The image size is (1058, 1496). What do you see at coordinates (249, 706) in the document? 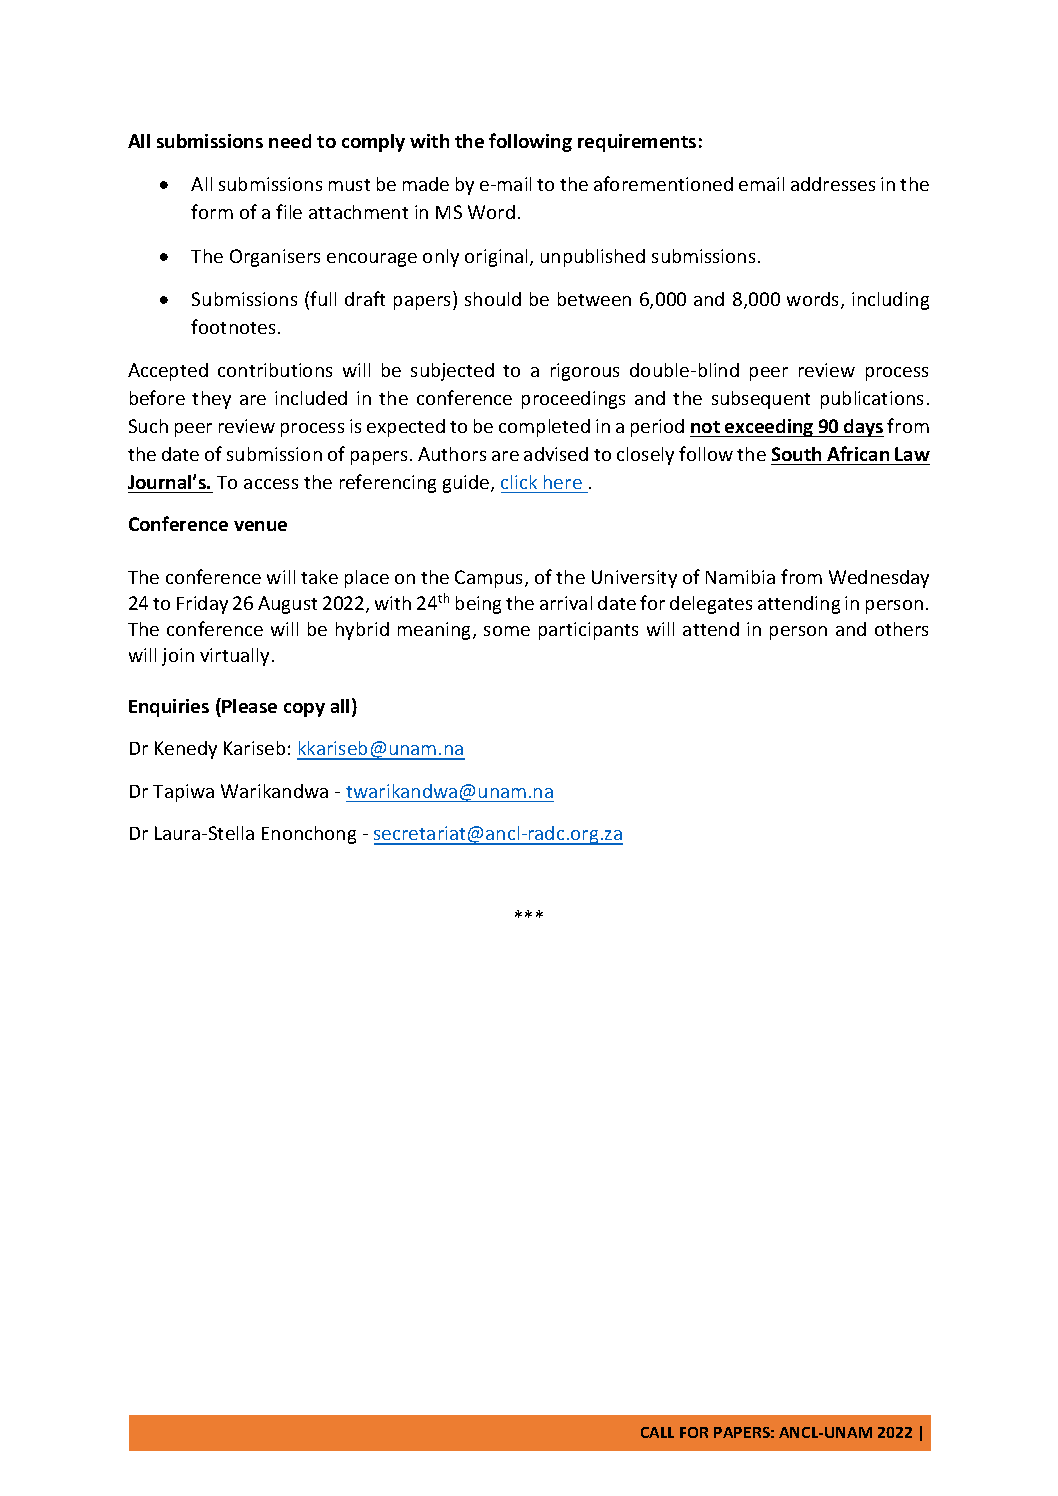
I see `Please` at bounding box center [249, 706].
